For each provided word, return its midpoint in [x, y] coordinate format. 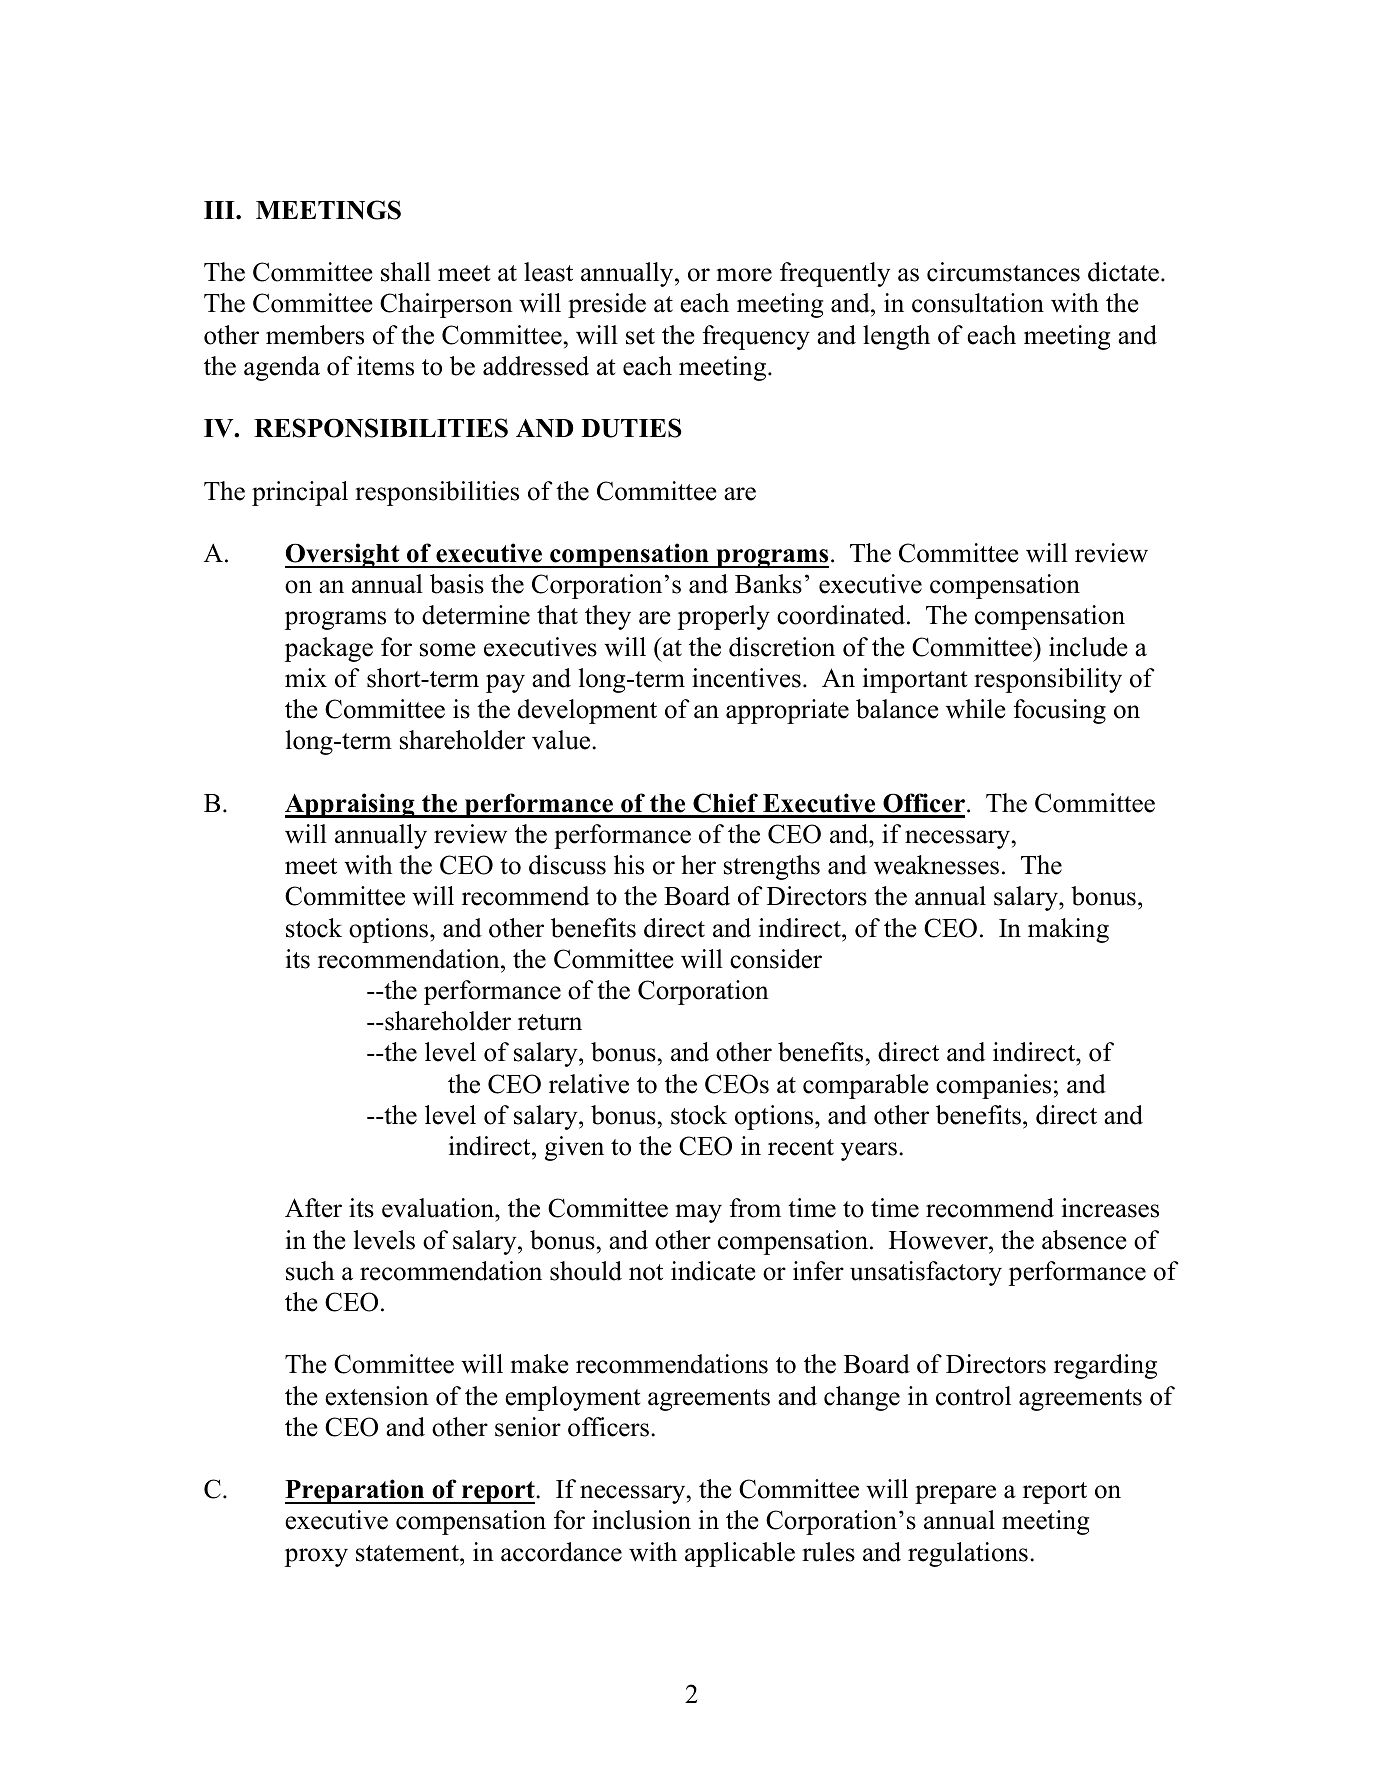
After [313, 1208]
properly [724, 617]
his [629, 865]
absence [1084, 1240]
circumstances [1003, 272]
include [1088, 647]
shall [406, 272]
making [1068, 930]
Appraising [351, 805]
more [744, 275]
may [699, 1213]
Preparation [356, 1491]
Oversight [343, 555]
